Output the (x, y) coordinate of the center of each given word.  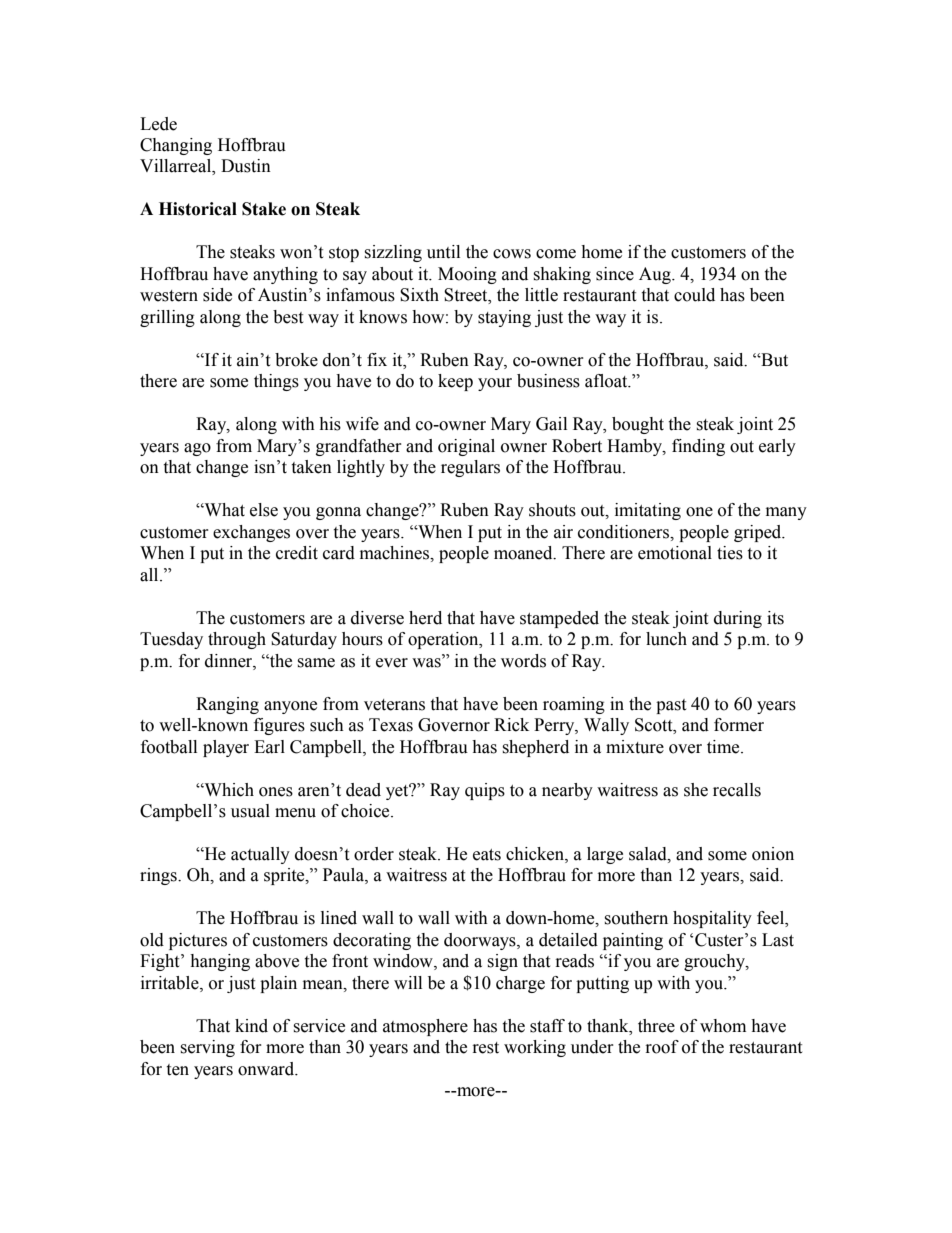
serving (207, 1048)
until (443, 252)
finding (698, 447)
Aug (656, 275)
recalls (737, 790)
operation (444, 640)
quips (485, 791)
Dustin (246, 166)
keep (455, 382)
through (237, 640)
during (738, 619)
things (276, 382)
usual (250, 811)
